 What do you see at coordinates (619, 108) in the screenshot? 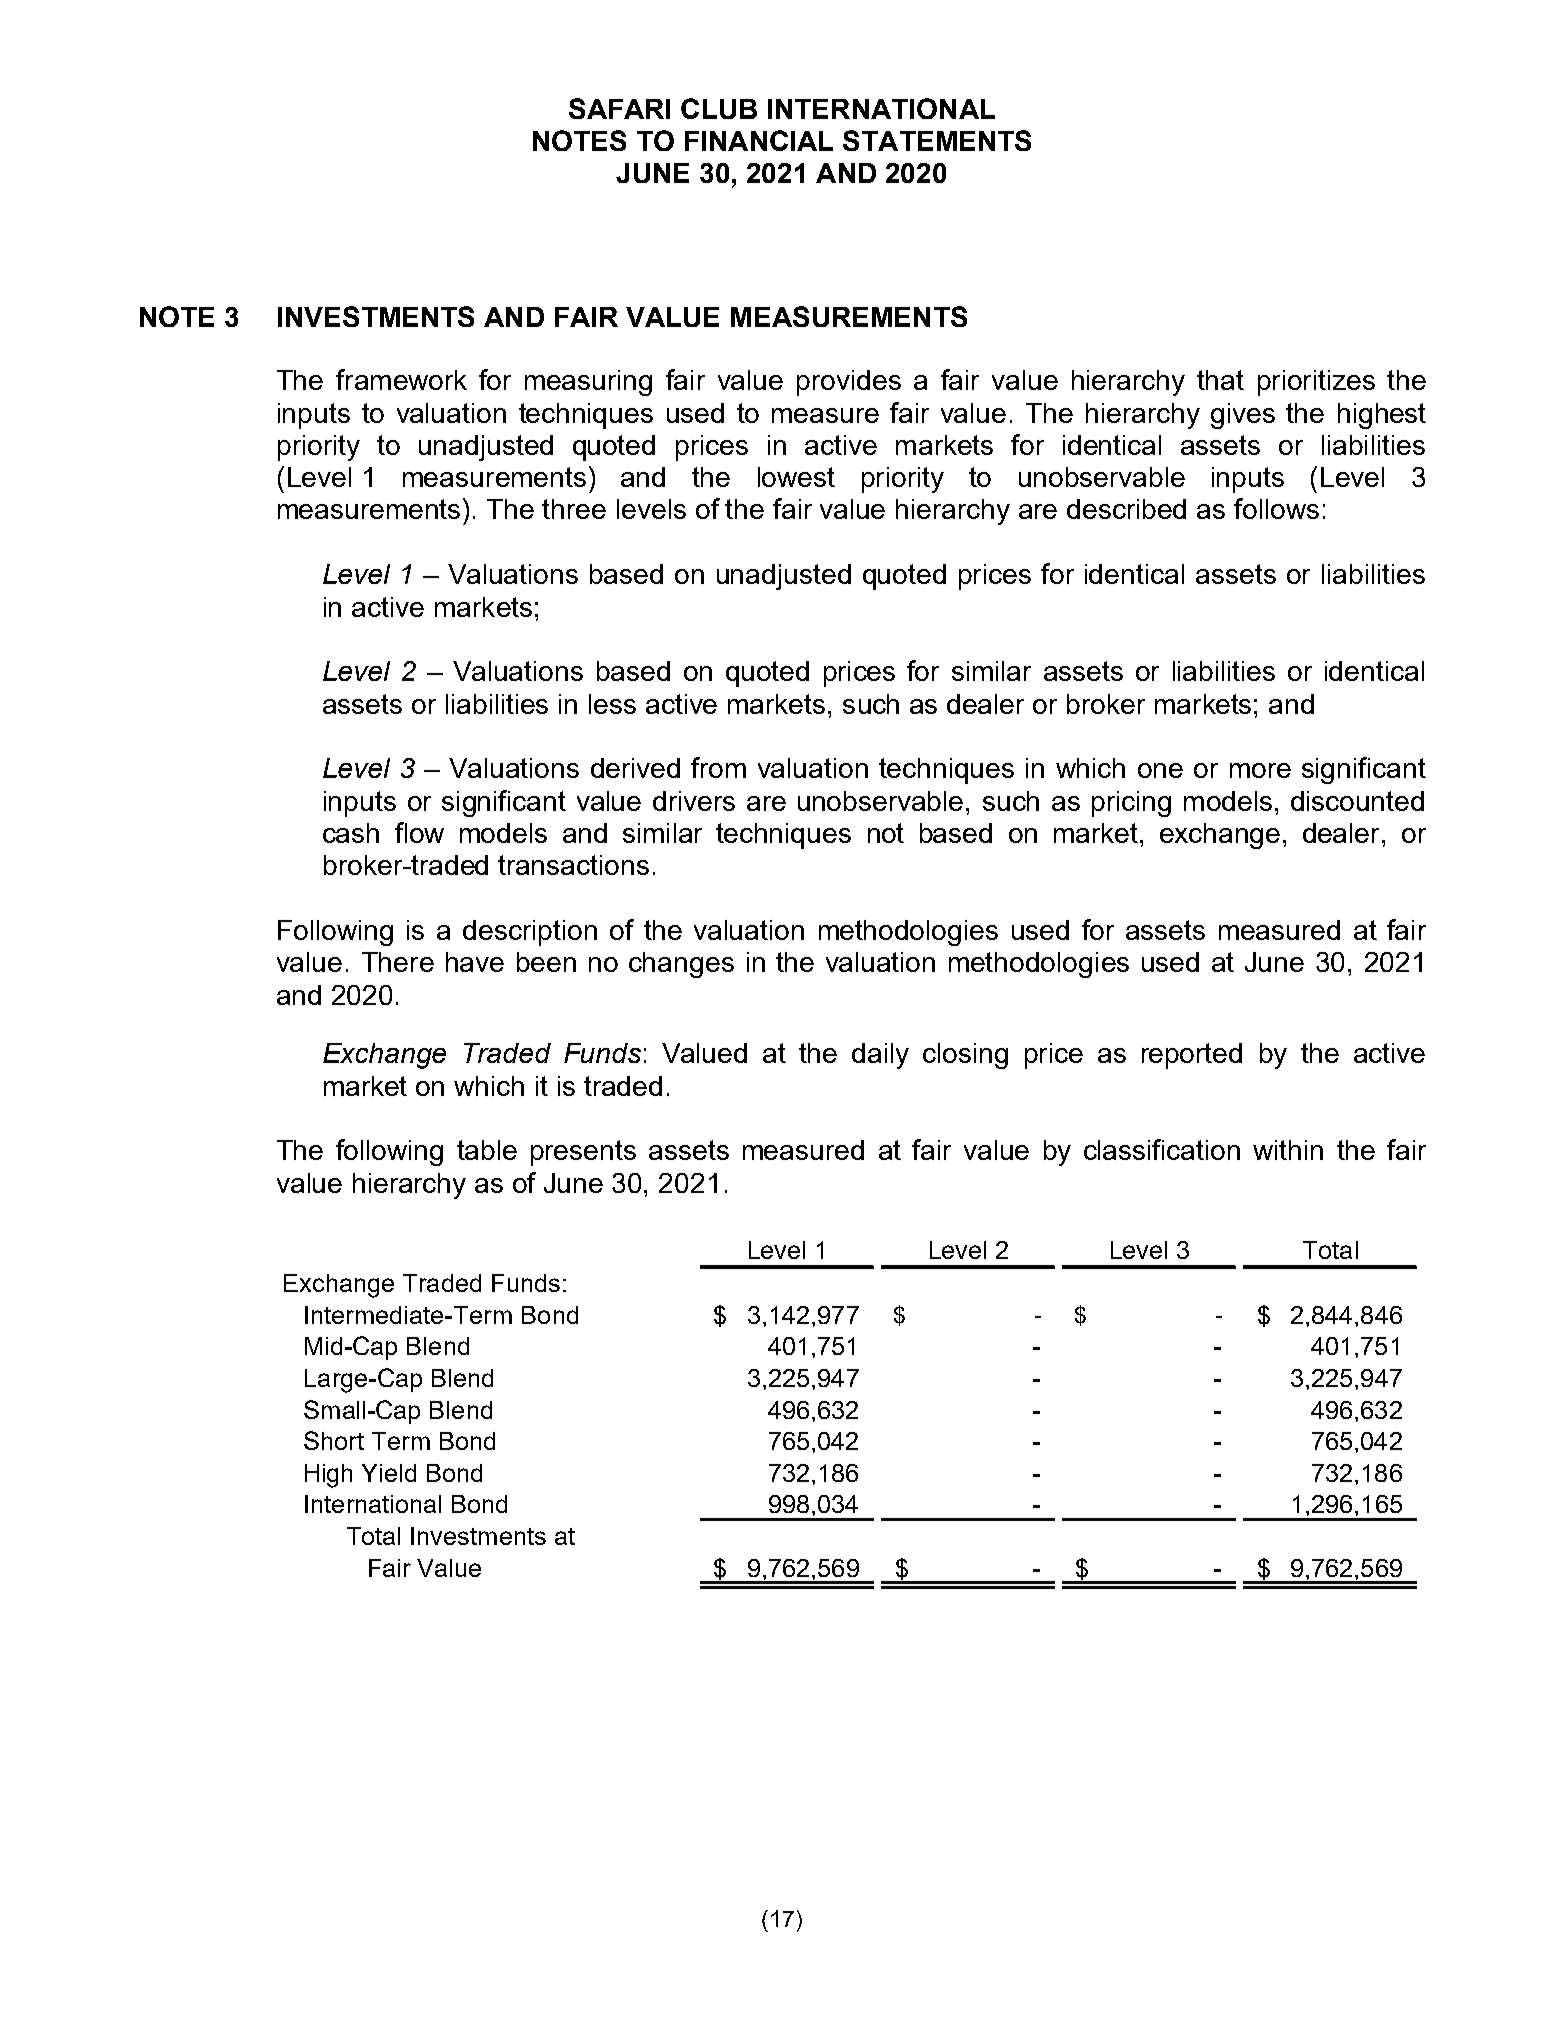
I see `SAFARI` at bounding box center [619, 108].
